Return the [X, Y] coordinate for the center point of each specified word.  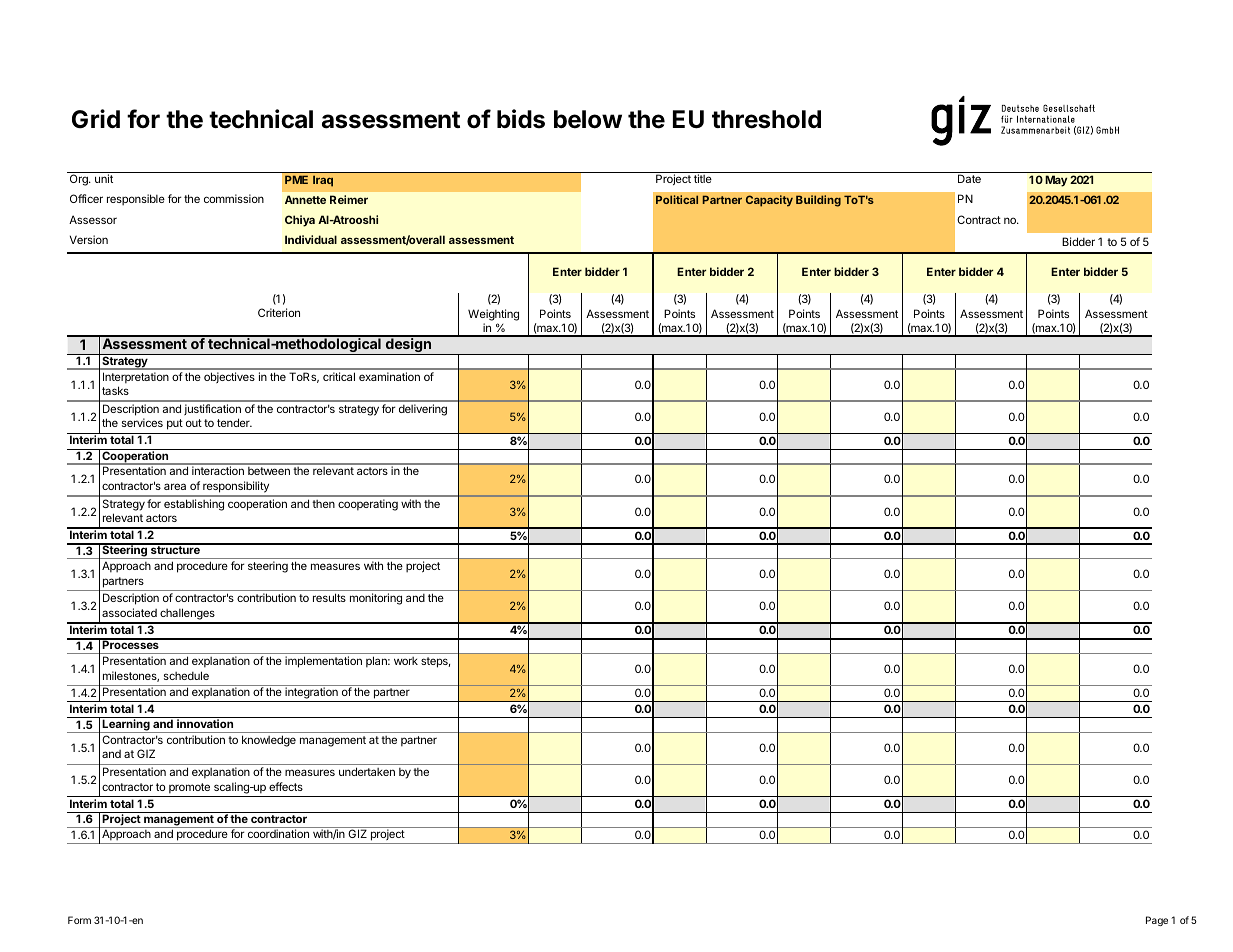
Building [818, 201]
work [406, 661]
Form [79, 920]
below [588, 119]
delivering [423, 410]
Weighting [493, 315]
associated [129, 612]
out [194, 423]
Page [1157, 921]
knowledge [269, 741]
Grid [96, 119]
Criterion [279, 312]
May [1056, 181]
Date [969, 178]
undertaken [367, 771]
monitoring [376, 599]
